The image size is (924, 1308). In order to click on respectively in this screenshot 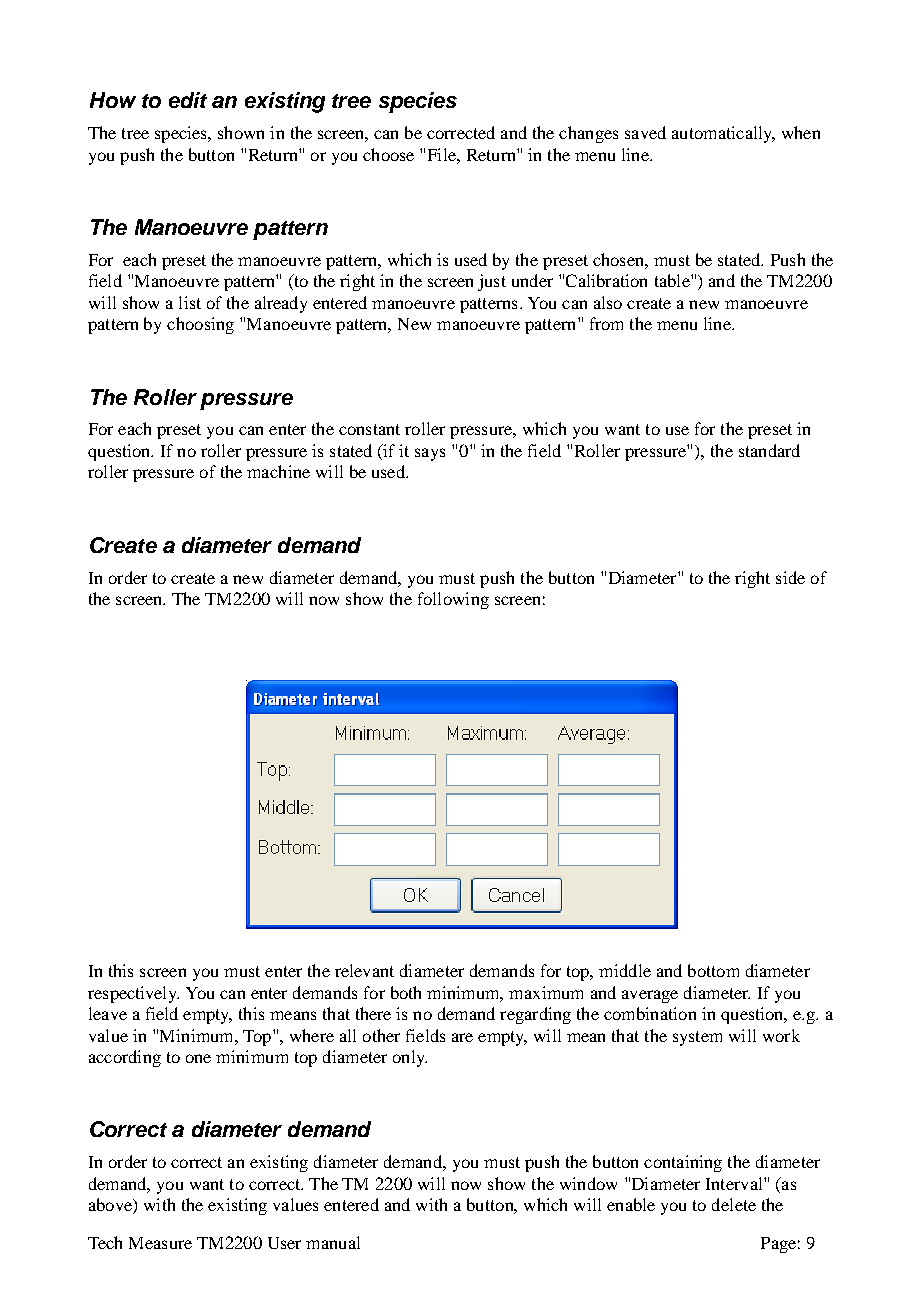, I will do `click(133, 994)`.
